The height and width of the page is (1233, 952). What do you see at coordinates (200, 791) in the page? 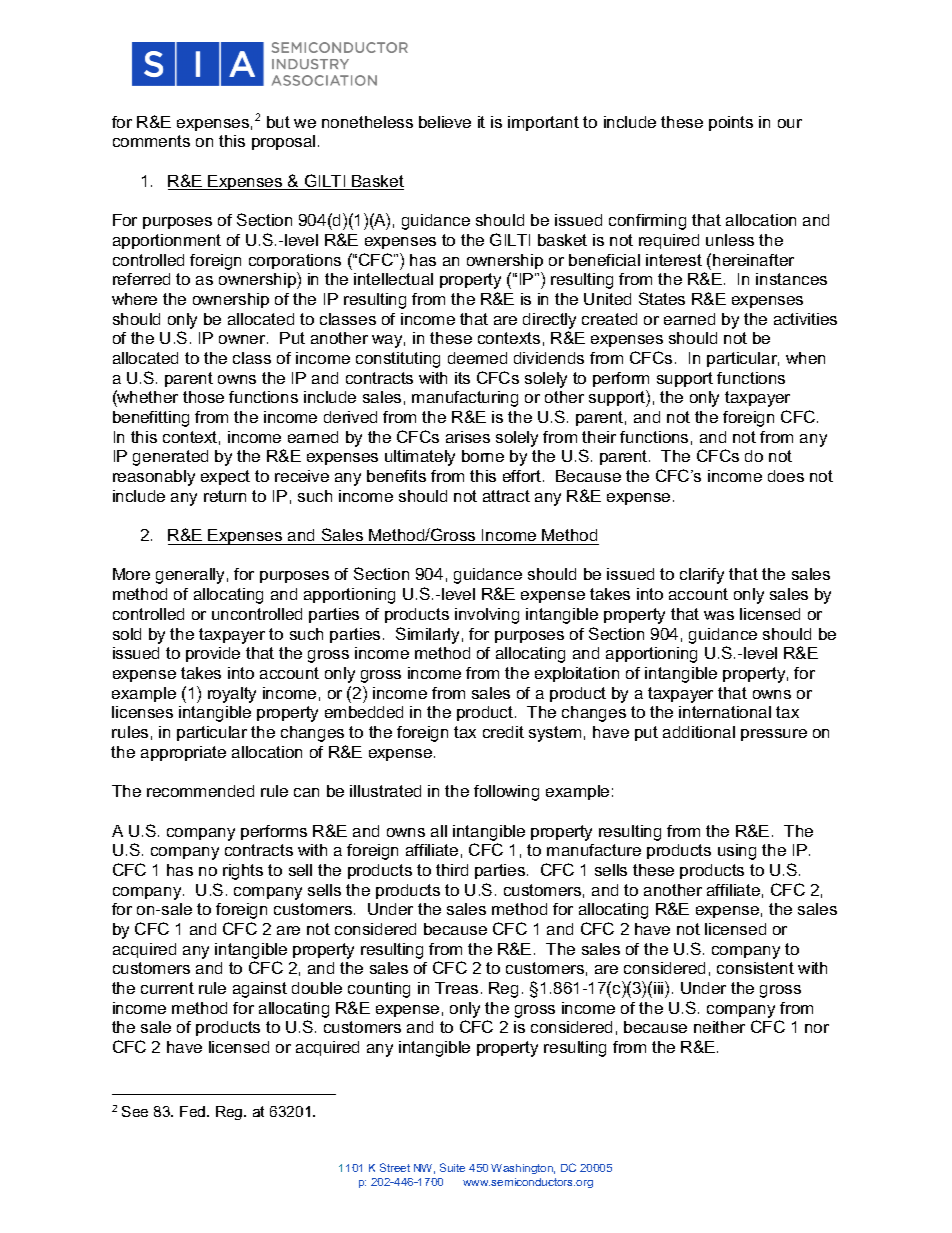
I see `recommended` at bounding box center [200, 791].
